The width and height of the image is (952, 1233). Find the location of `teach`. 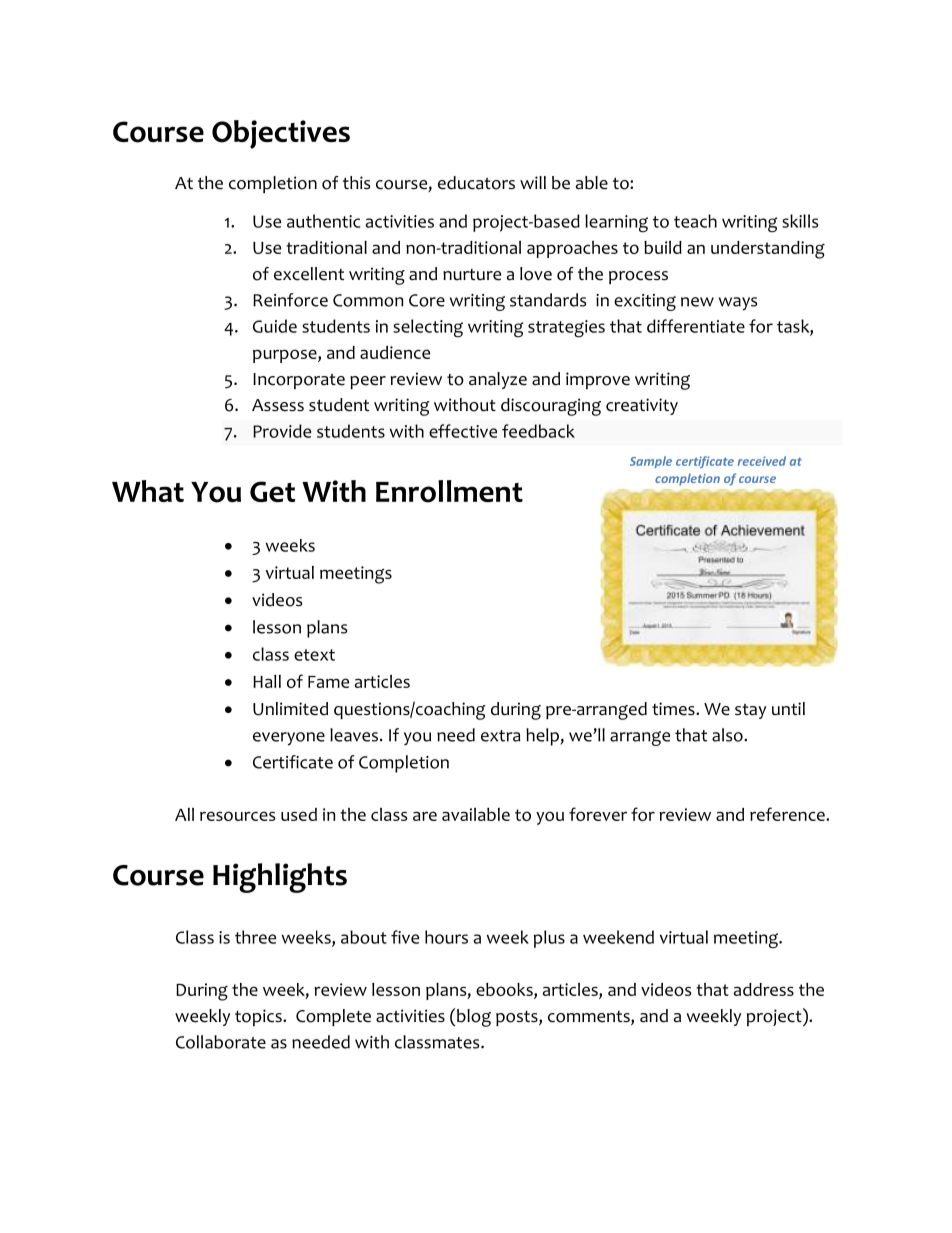

teach is located at coordinates (695, 221).
